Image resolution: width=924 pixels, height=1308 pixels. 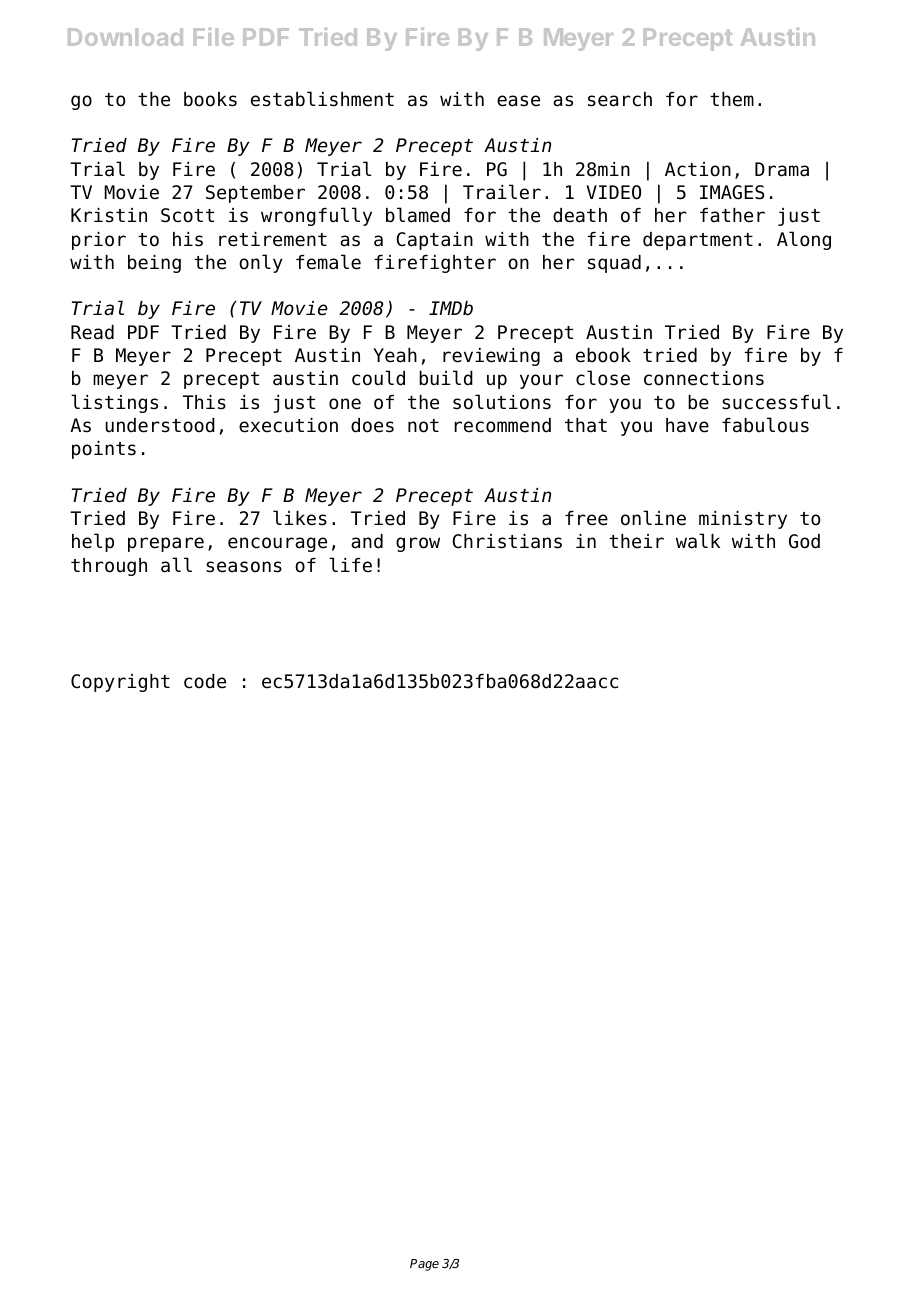 I want to click on Page, so click(x=424, y=1265).
